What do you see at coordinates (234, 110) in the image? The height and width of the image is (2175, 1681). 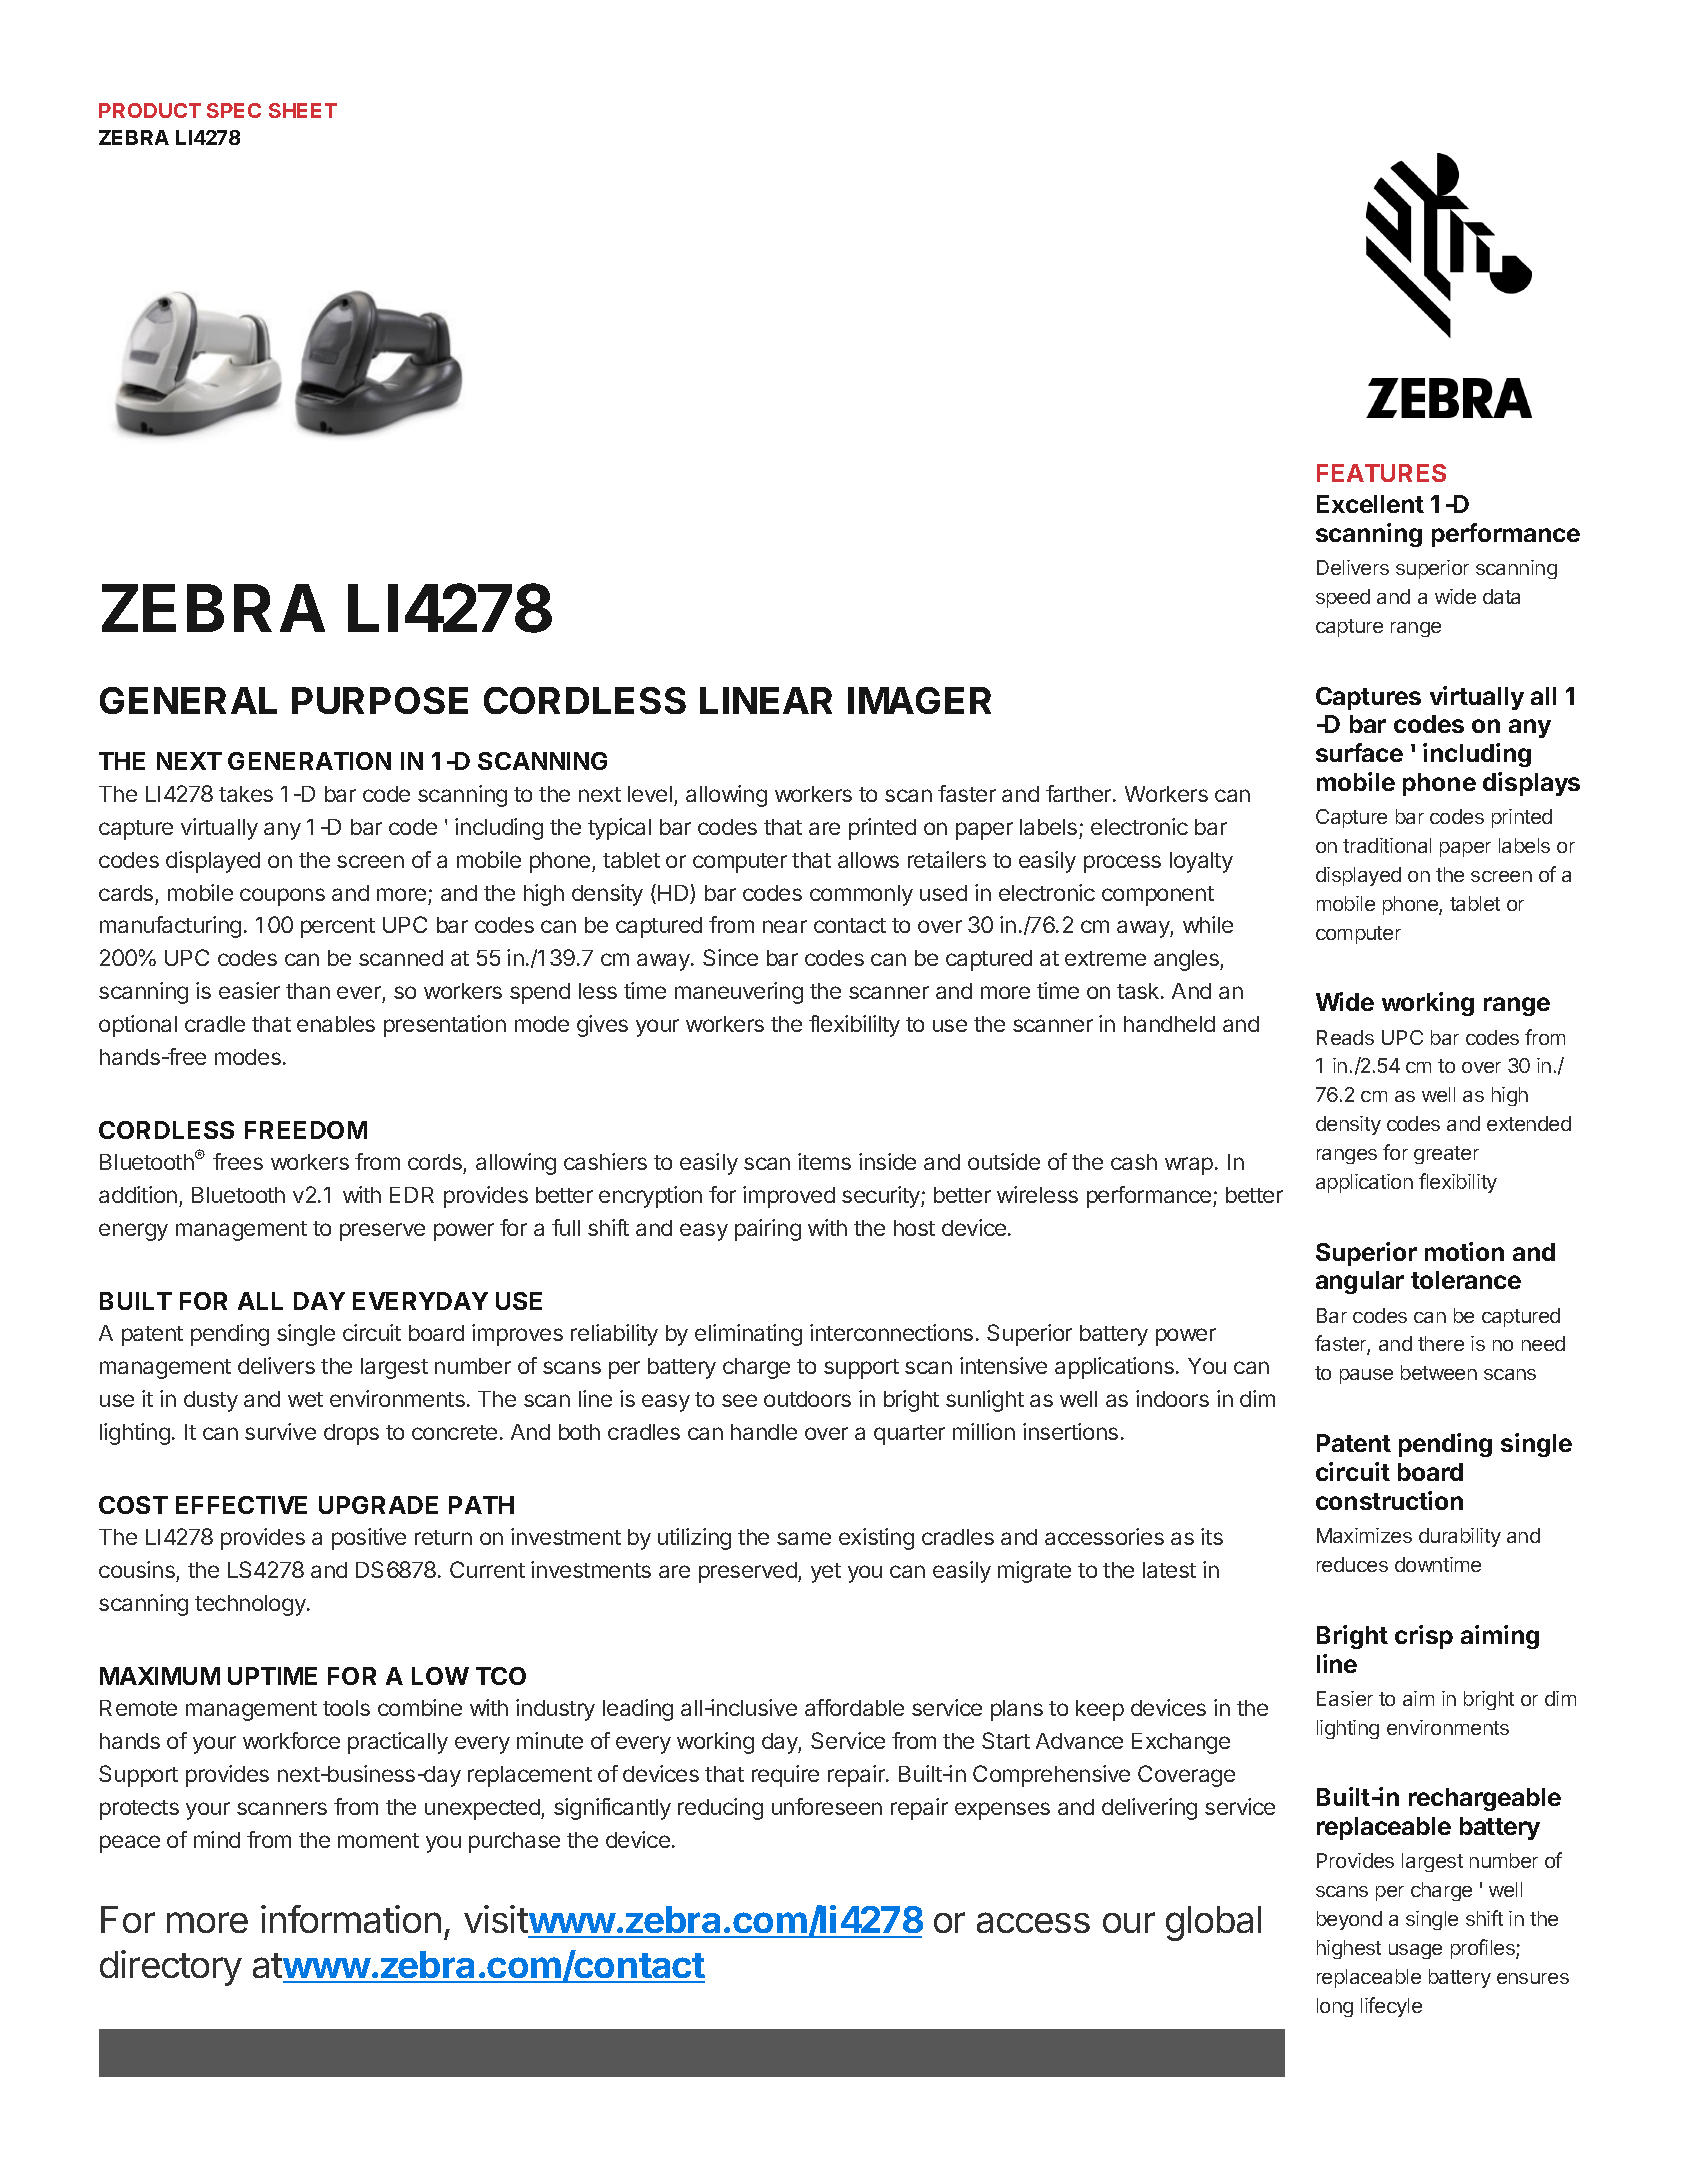 I see `SPEC` at bounding box center [234, 110].
